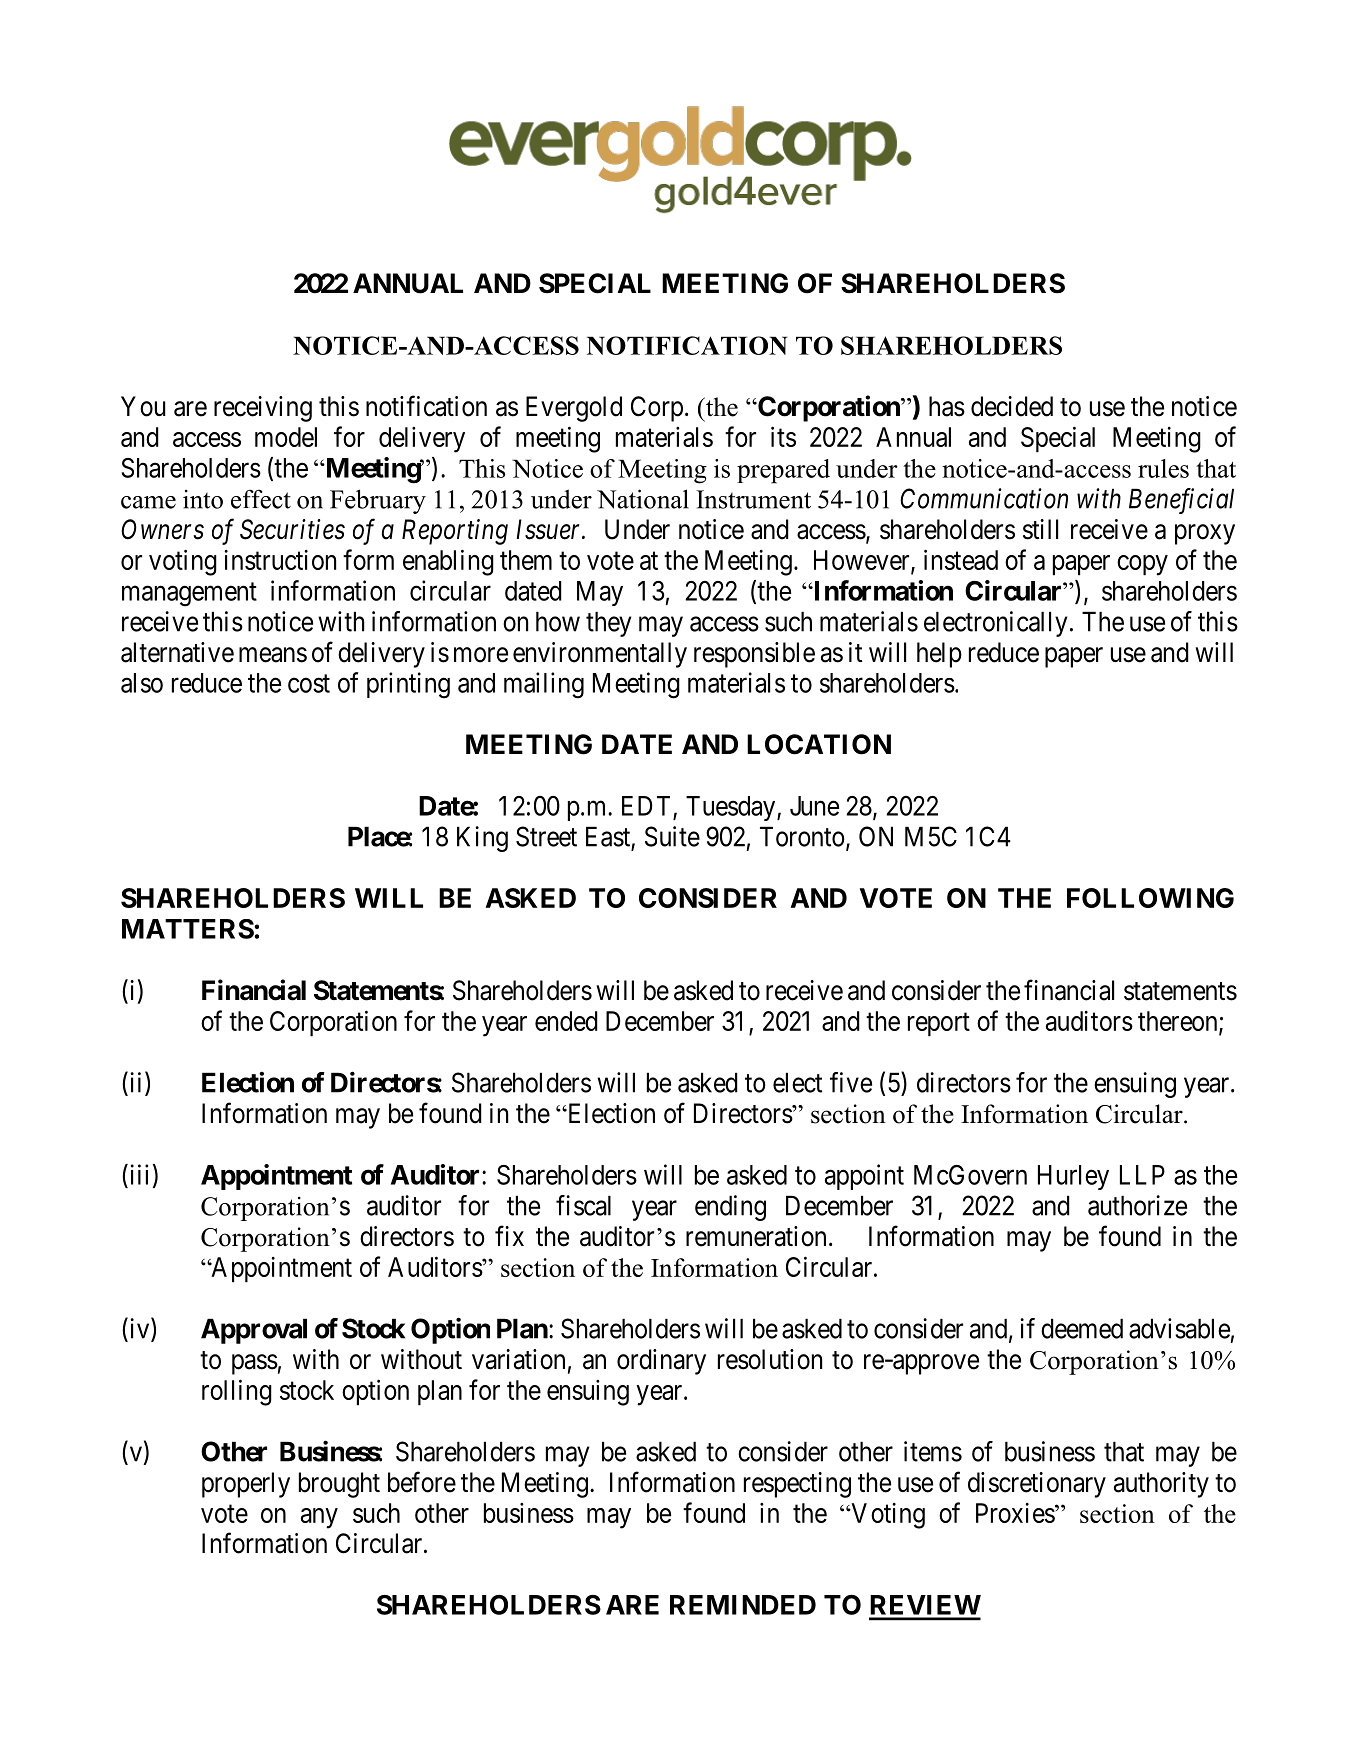  What do you see at coordinates (756, 1236) in the screenshot?
I see `remuneration` at bounding box center [756, 1236].
